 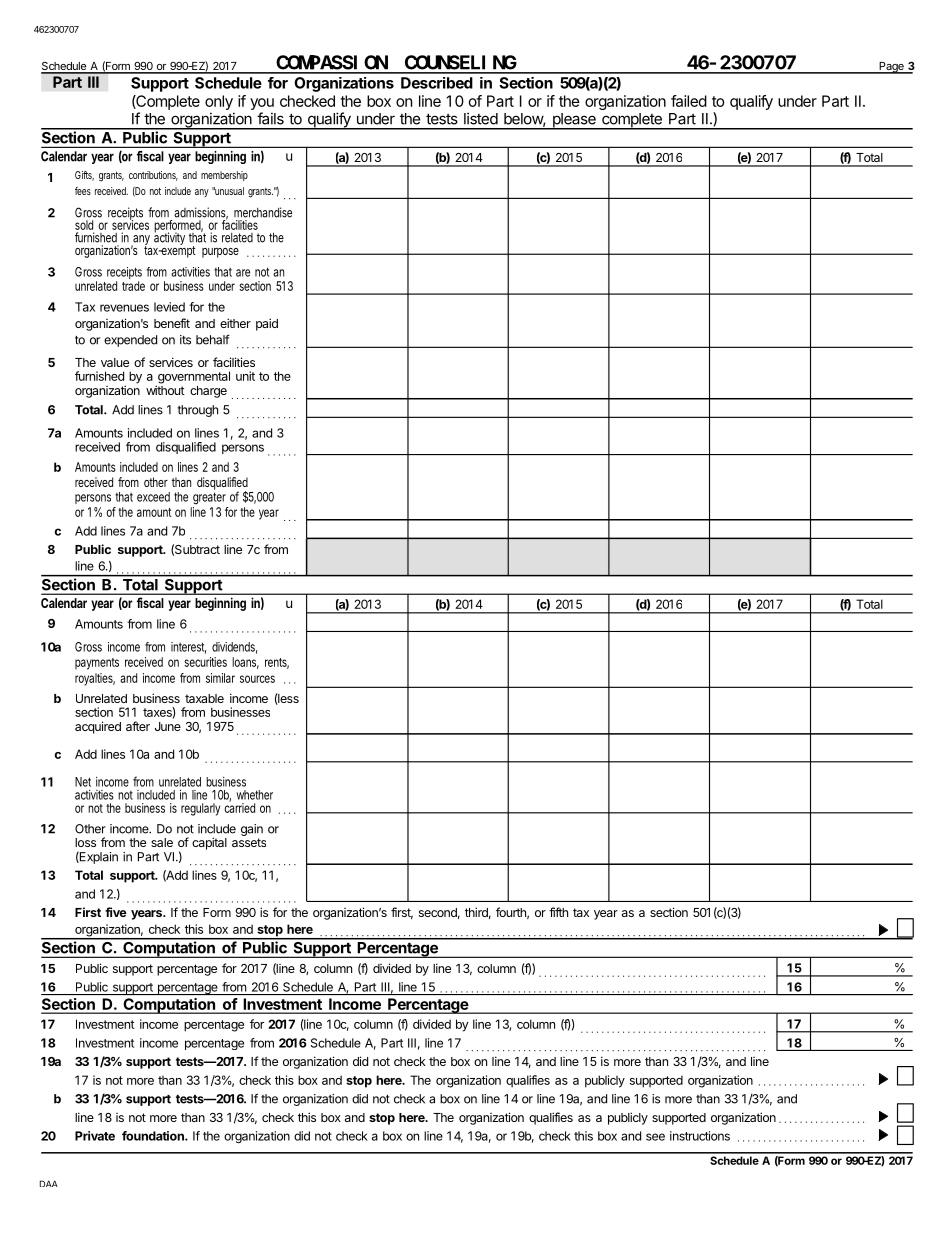 What do you see at coordinates (481, 119) in the screenshot?
I see `listed` at bounding box center [481, 119].
